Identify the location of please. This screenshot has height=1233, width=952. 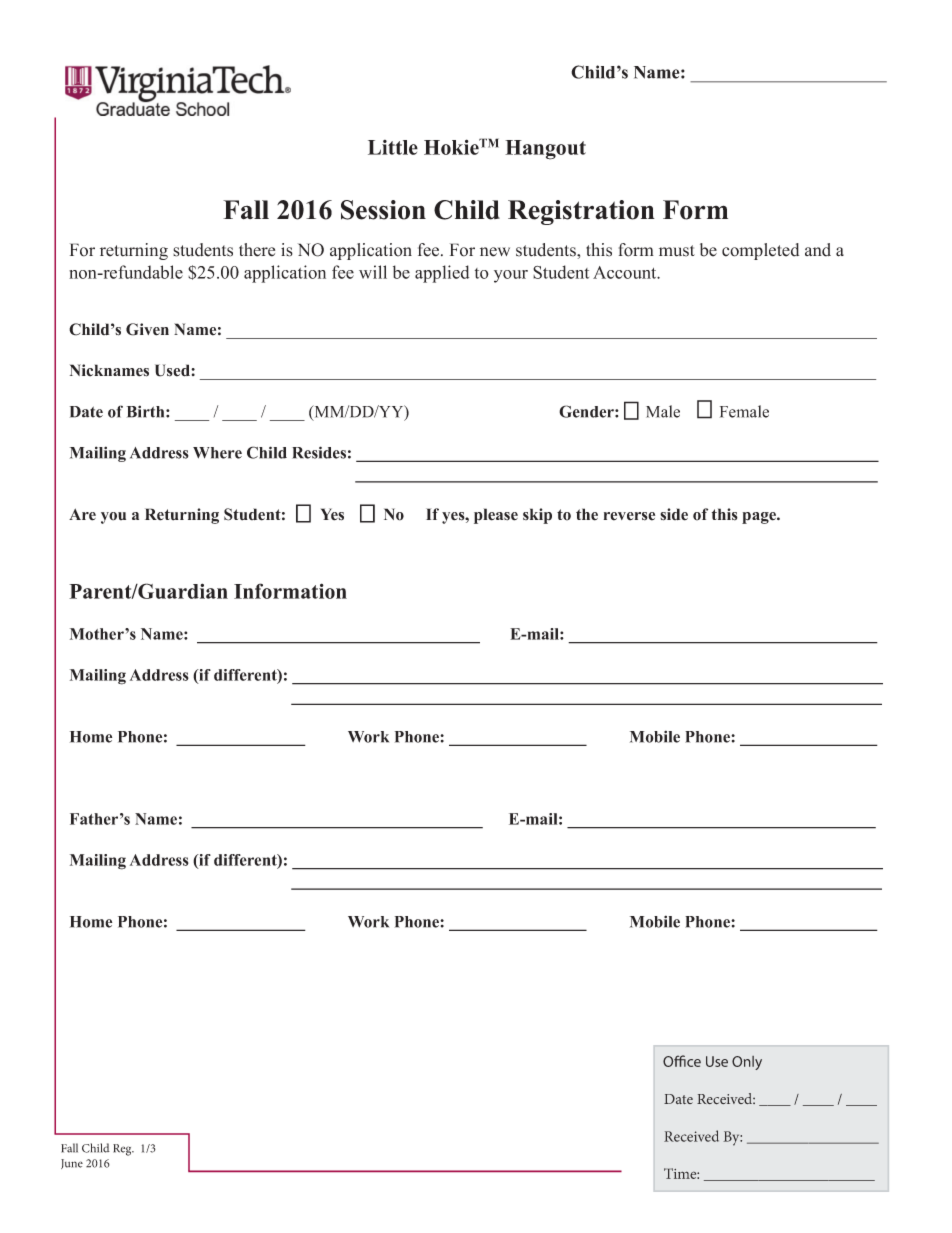
(496, 516).
